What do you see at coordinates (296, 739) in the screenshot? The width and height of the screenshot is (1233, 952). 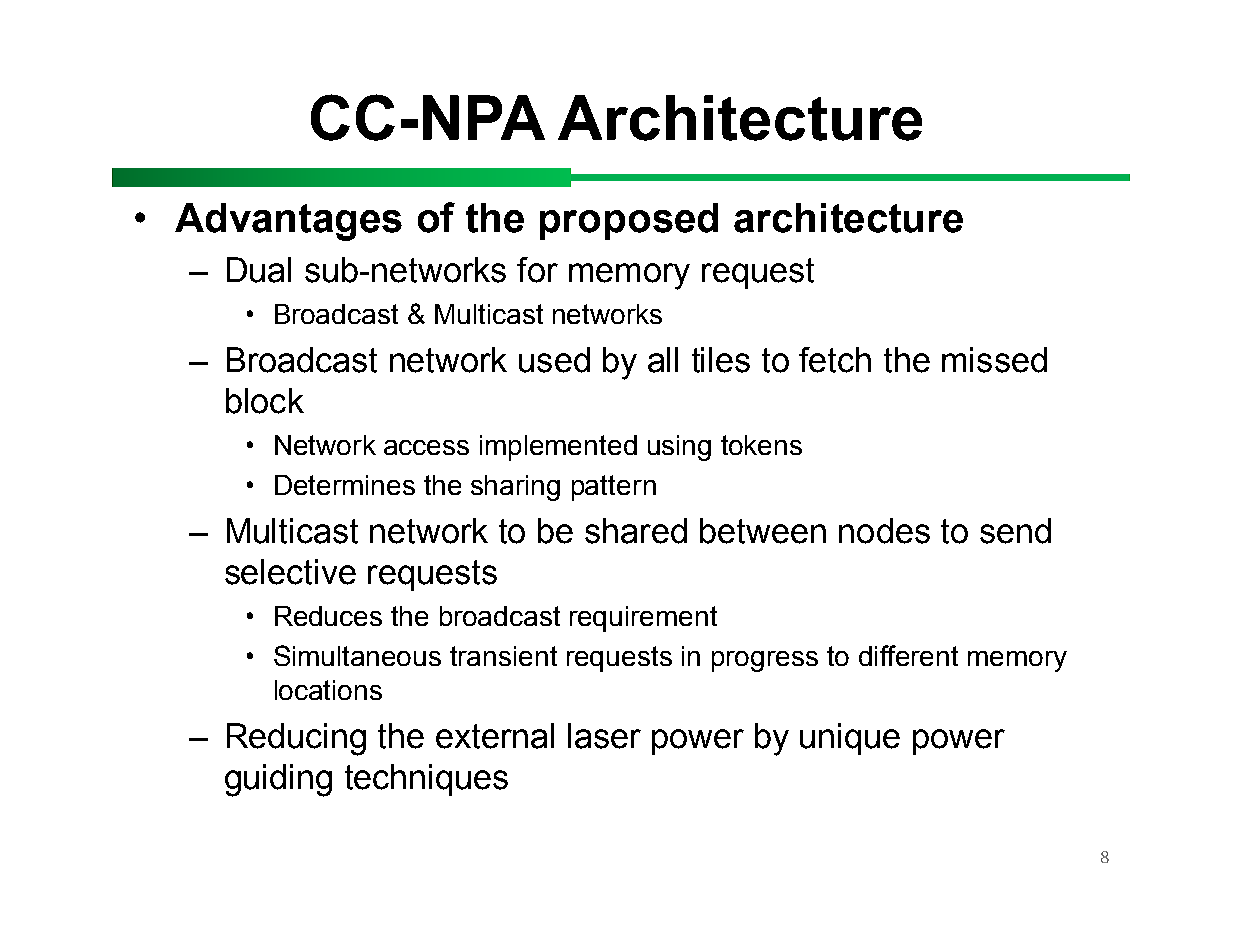 I see `Reducing` at bounding box center [296, 739].
